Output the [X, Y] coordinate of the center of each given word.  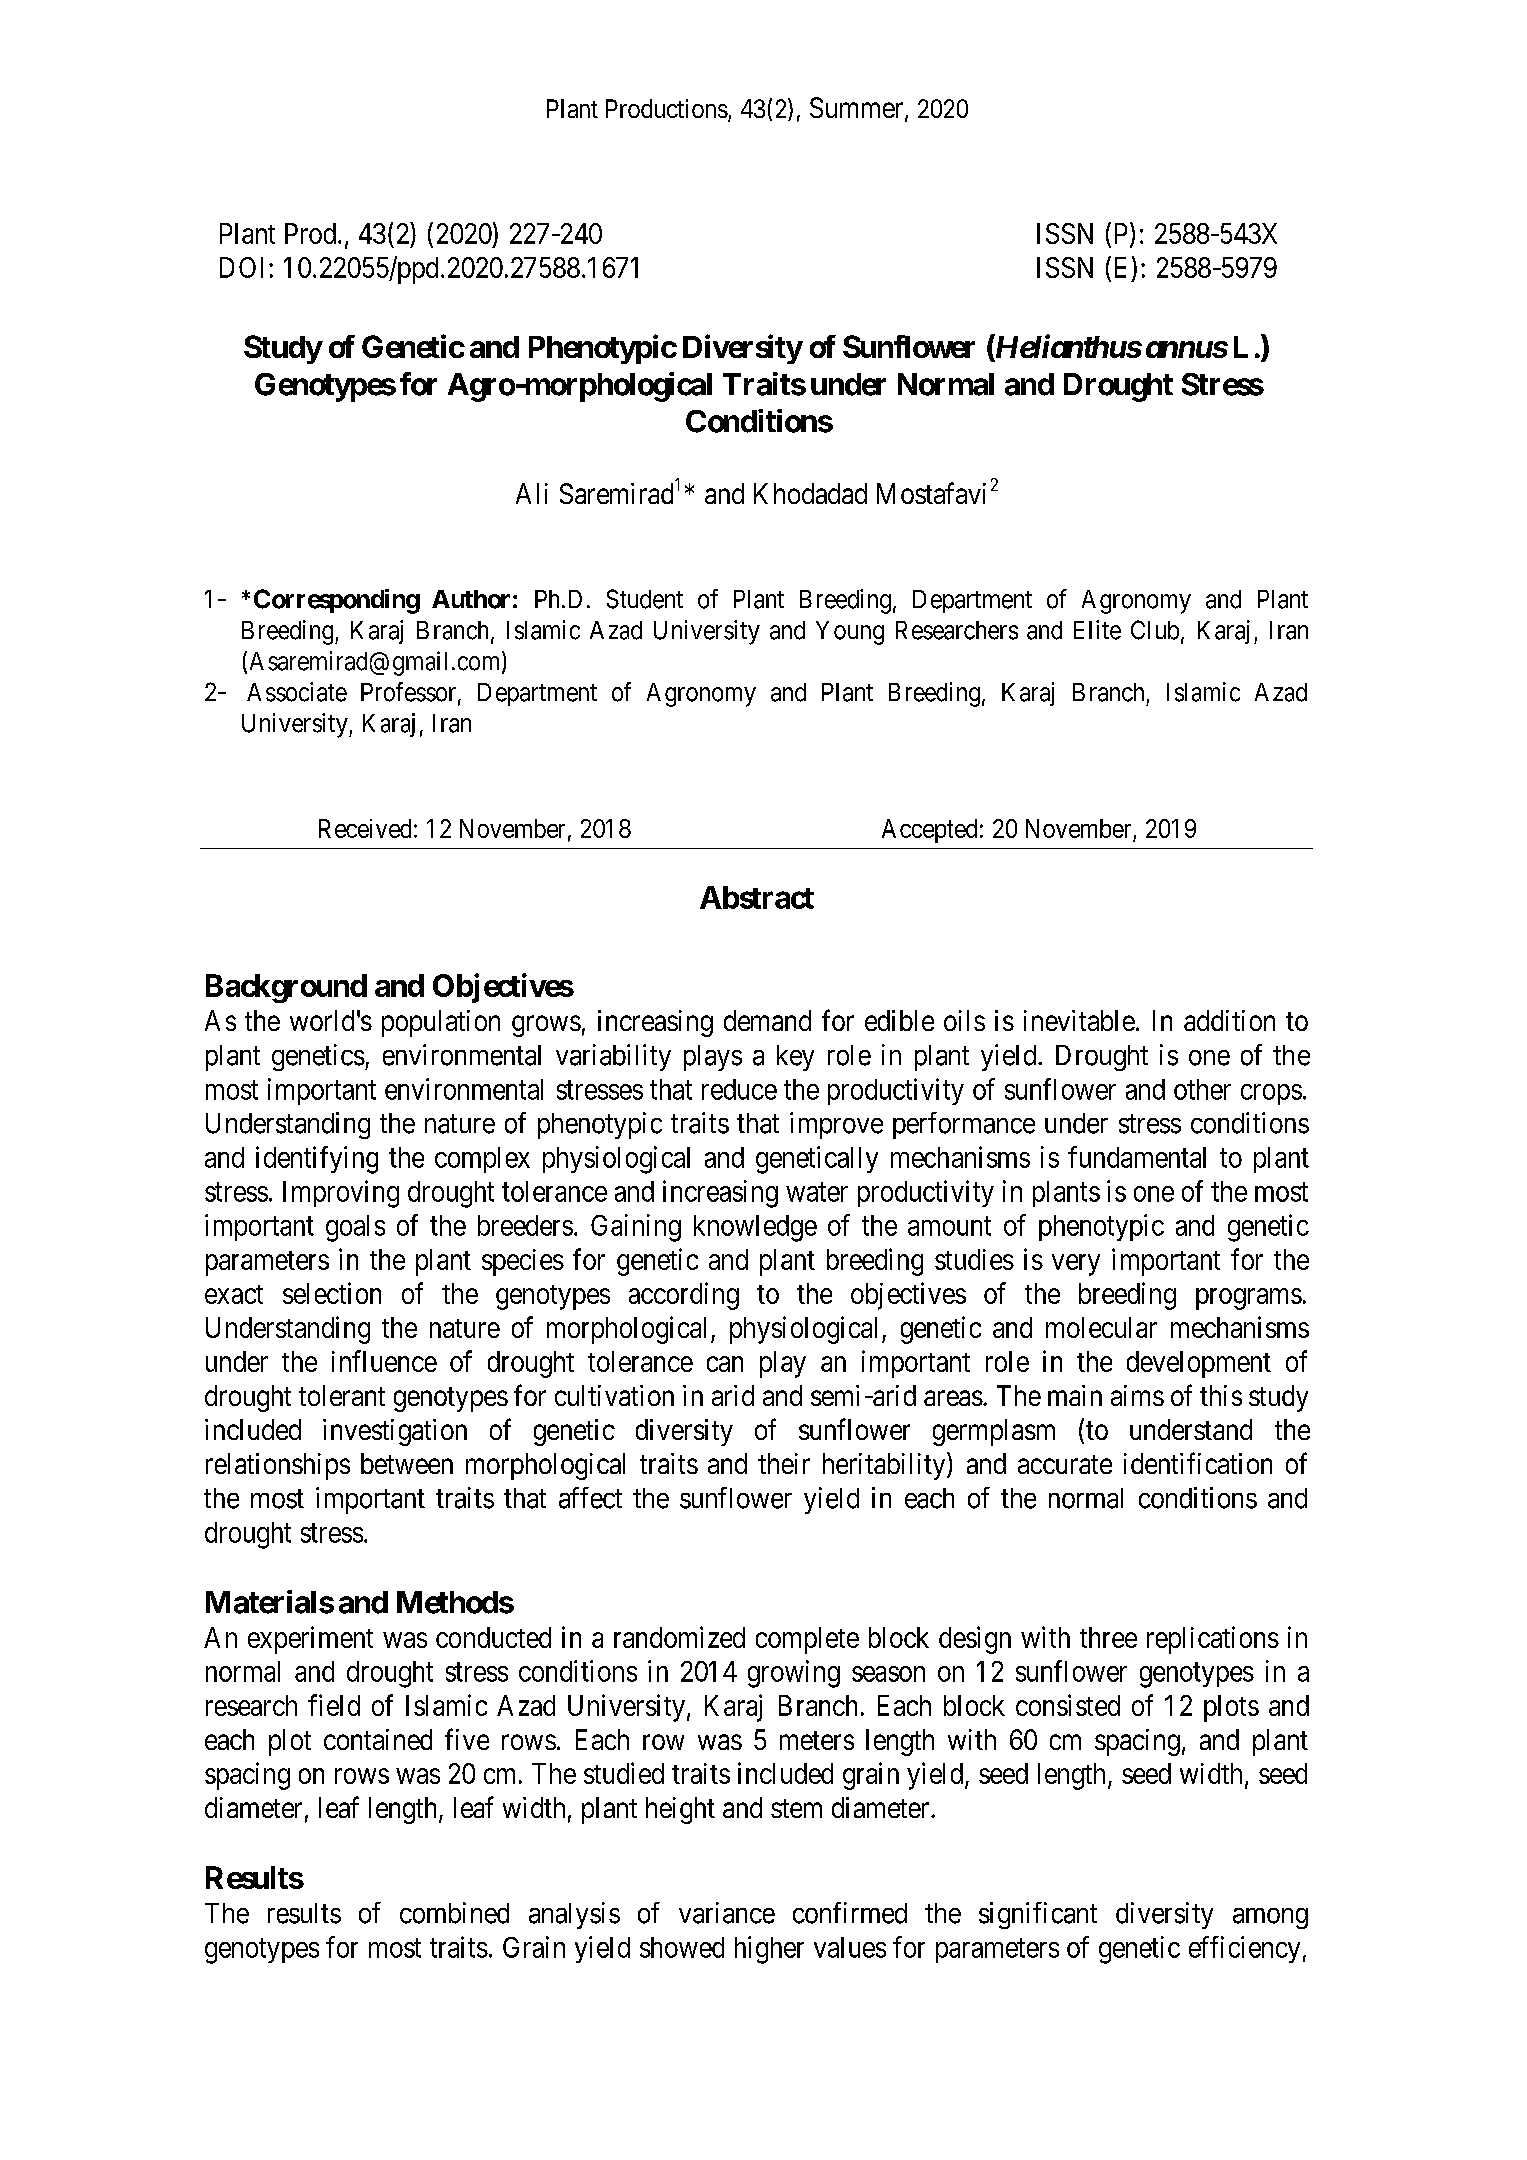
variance [727, 1913]
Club [1155, 630]
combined [454, 1913]
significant [1038, 1915]
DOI [245, 267]
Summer [858, 109]
